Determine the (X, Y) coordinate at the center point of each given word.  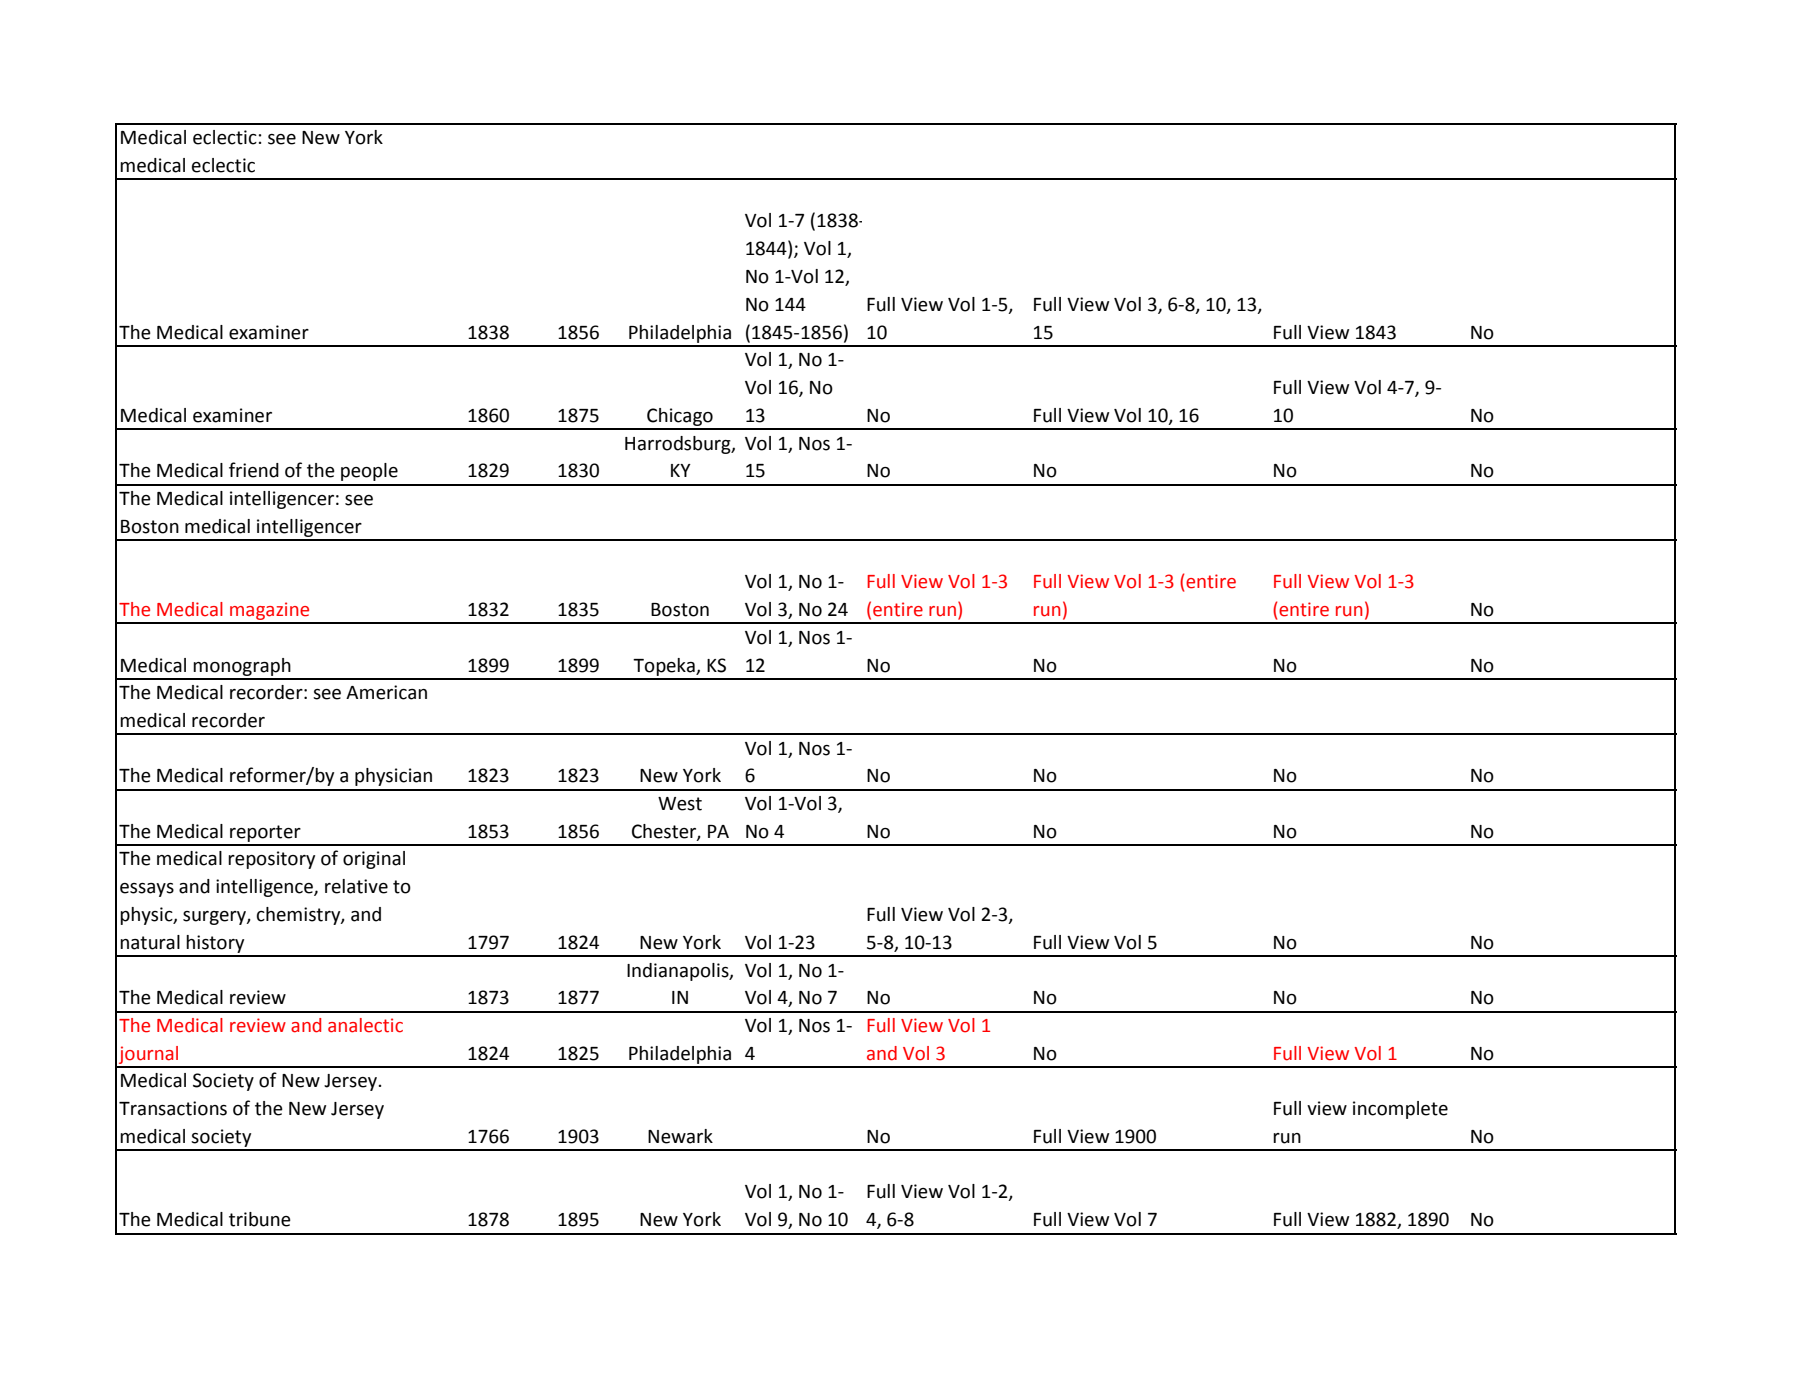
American (386, 692)
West (680, 804)
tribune (260, 1219)
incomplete (1400, 1110)
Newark (680, 1136)
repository (271, 860)
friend (254, 470)
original (374, 860)
